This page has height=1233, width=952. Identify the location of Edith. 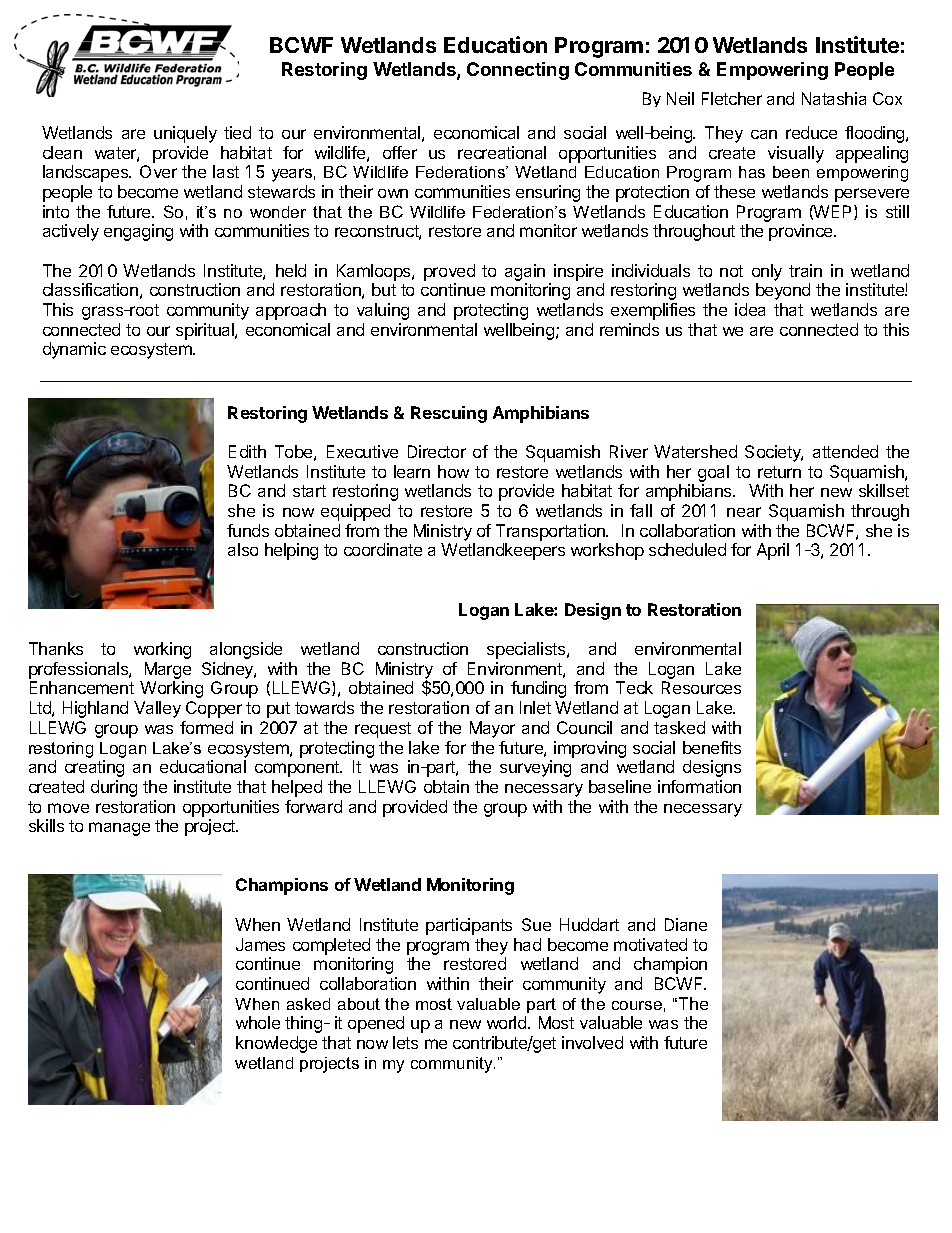
(247, 451).
